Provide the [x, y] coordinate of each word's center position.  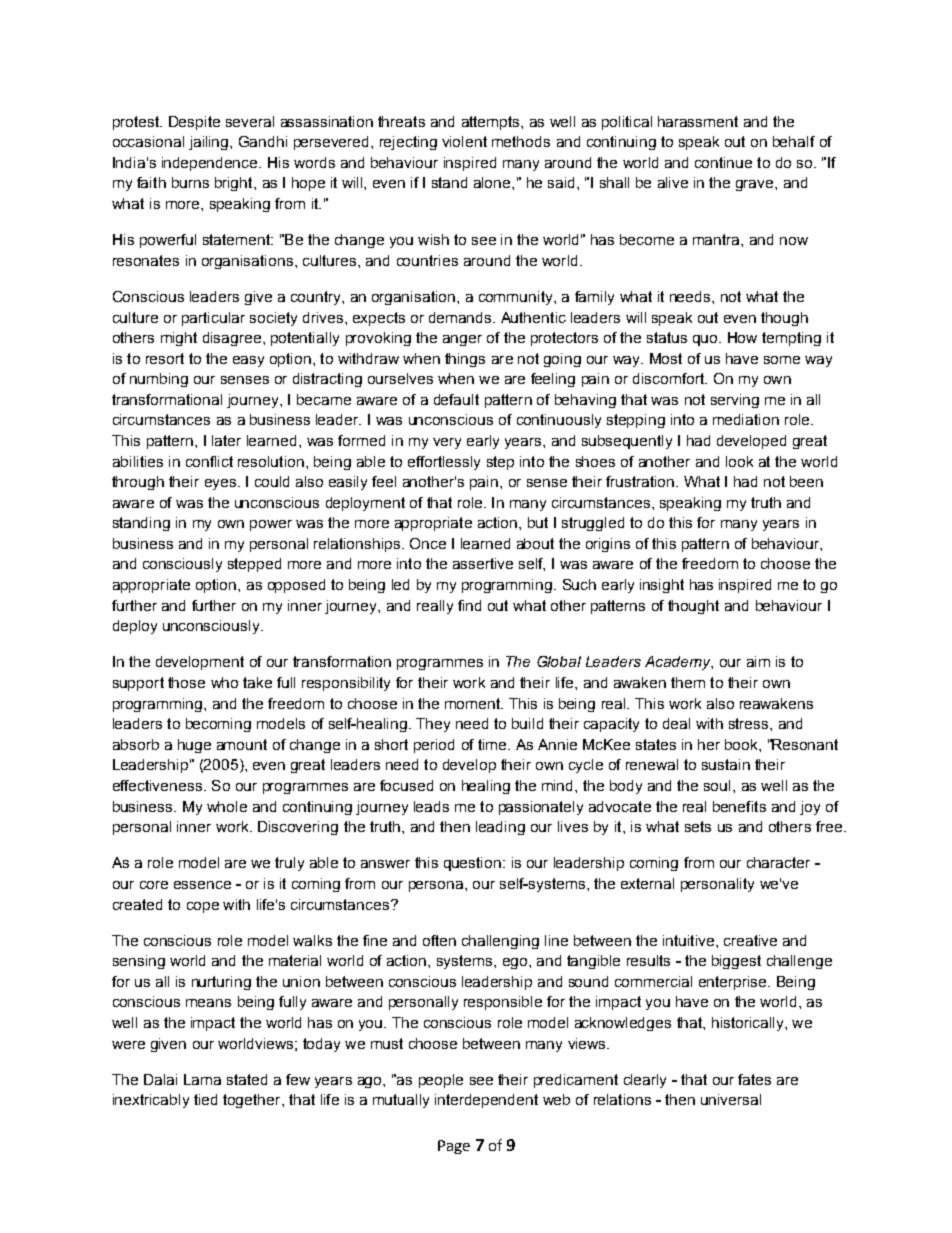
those [186, 682]
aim [758, 661]
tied [205, 1099]
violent [464, 141]
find [469, 605]
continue [723, 162]
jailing [210, 143]
